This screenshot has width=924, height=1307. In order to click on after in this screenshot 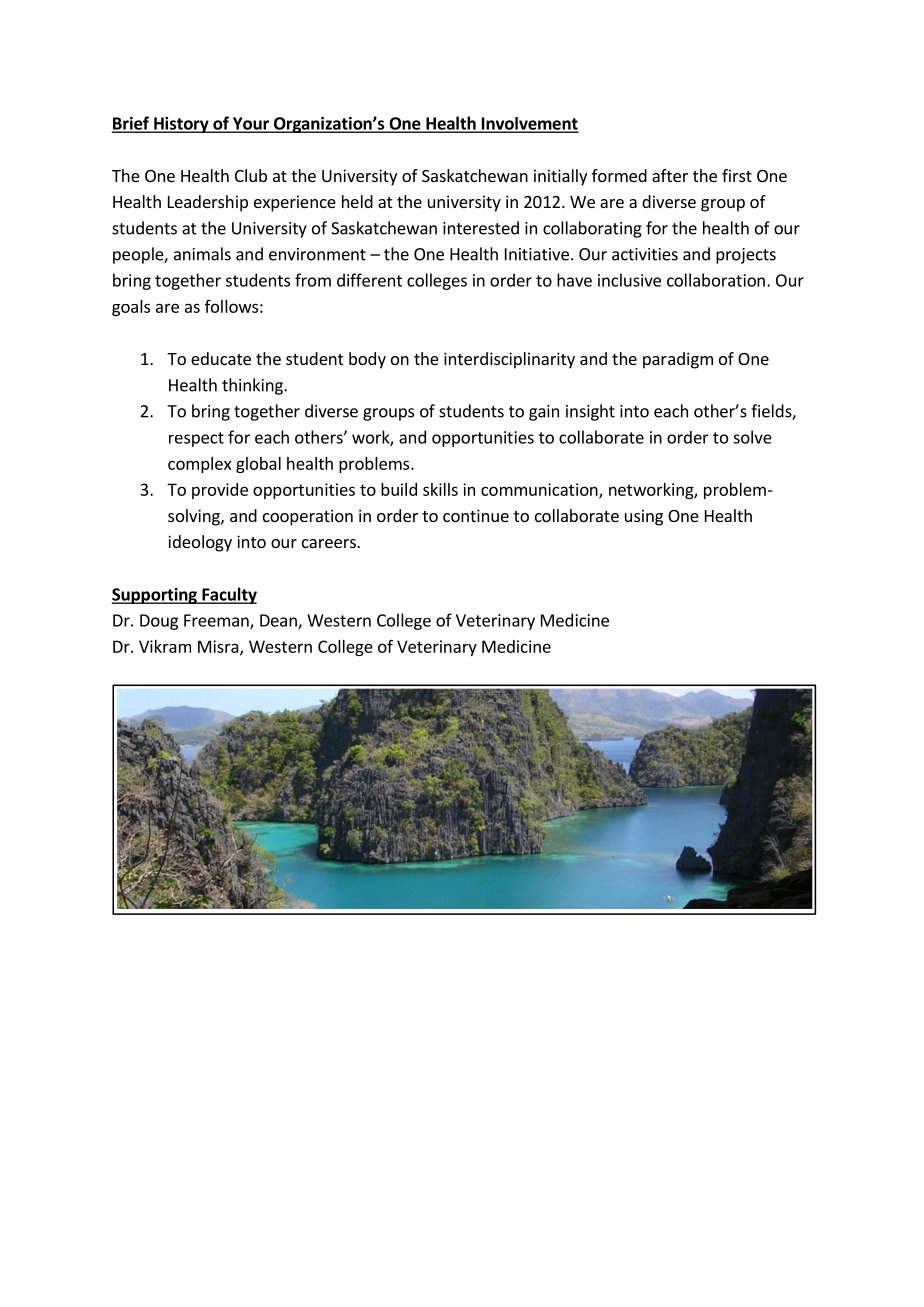, I will do `click(670, 175)`.
